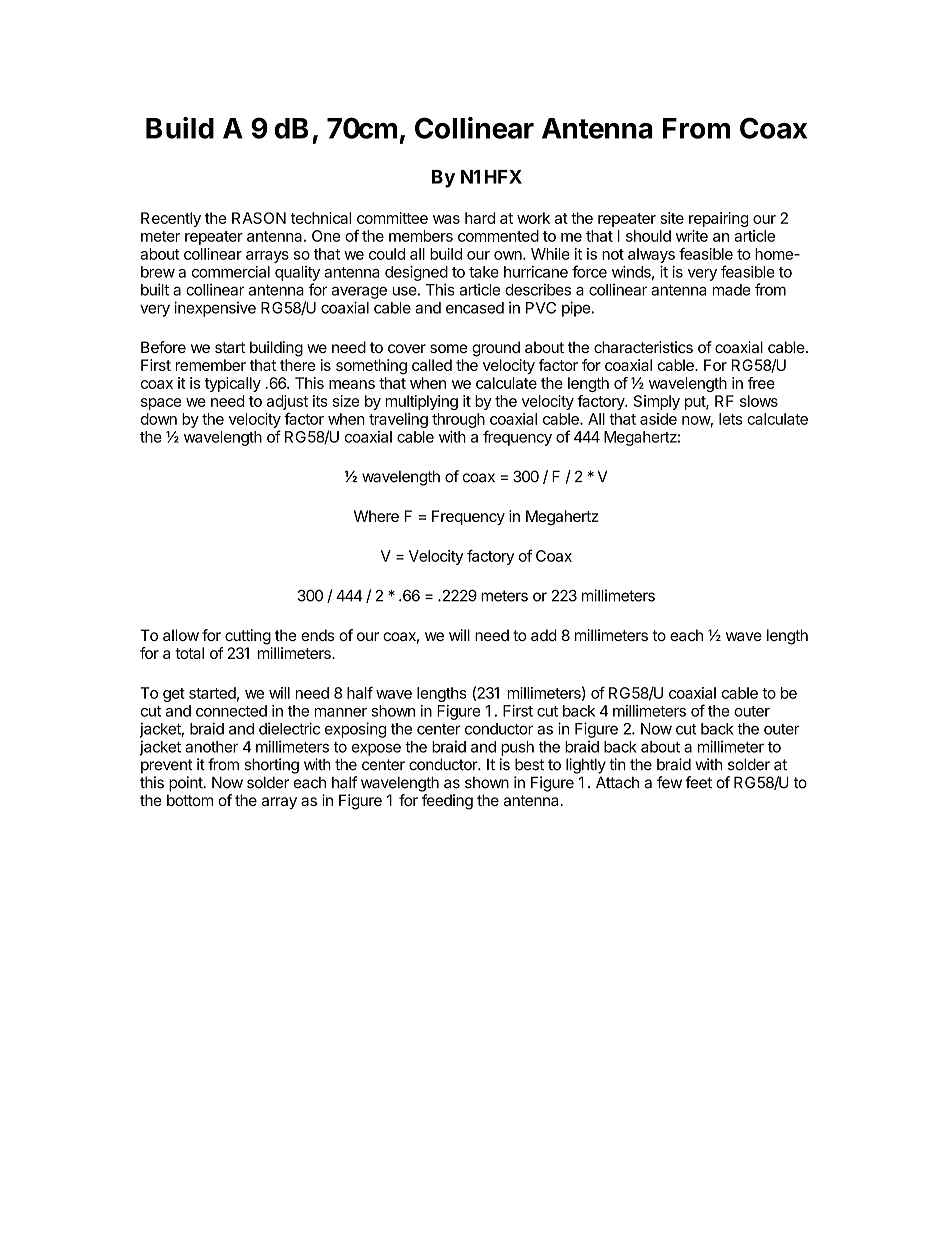 The height and width of the image is (1233, 952). Describe the element at coordinates (517, 748) in the image. I see `push` at that location.
